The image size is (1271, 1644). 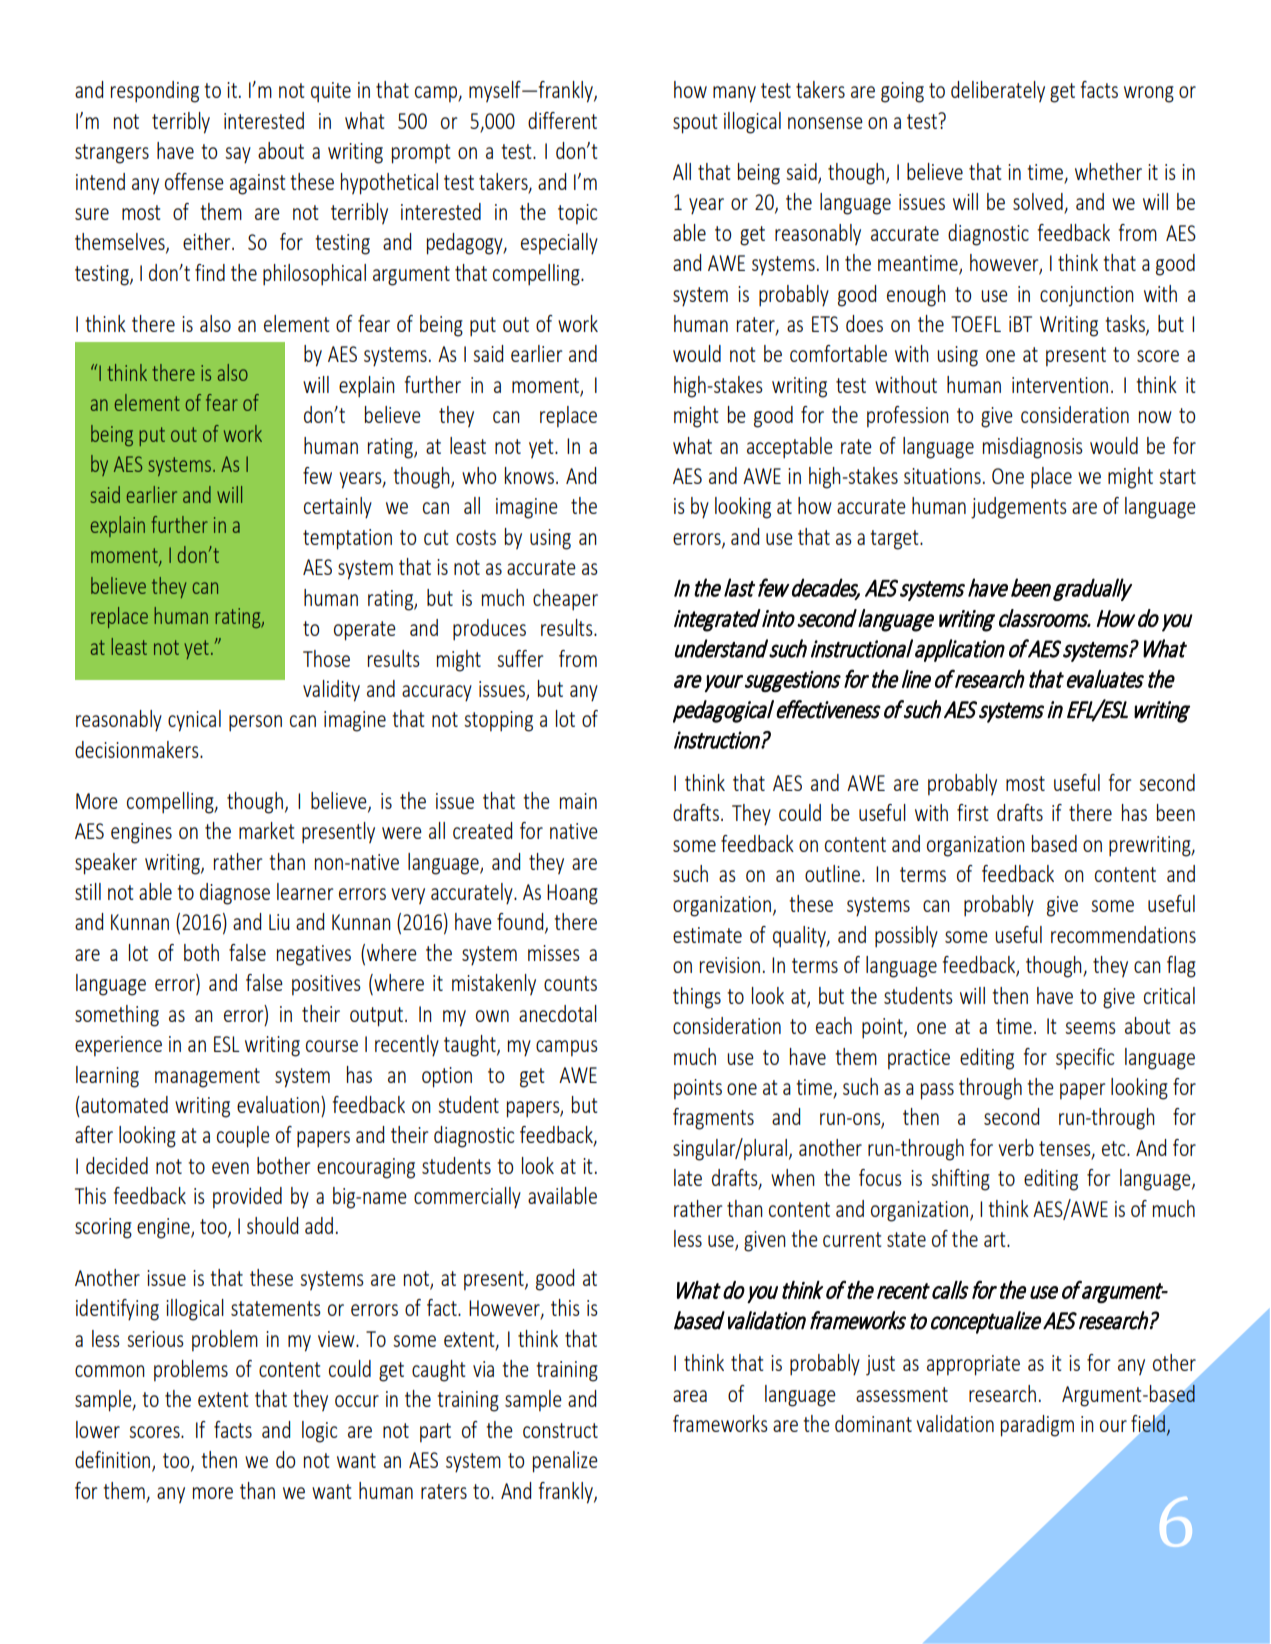 What do you see at coordinates (194, 721) in the document?
I see `cynical` at bounding box center [194, 721].
